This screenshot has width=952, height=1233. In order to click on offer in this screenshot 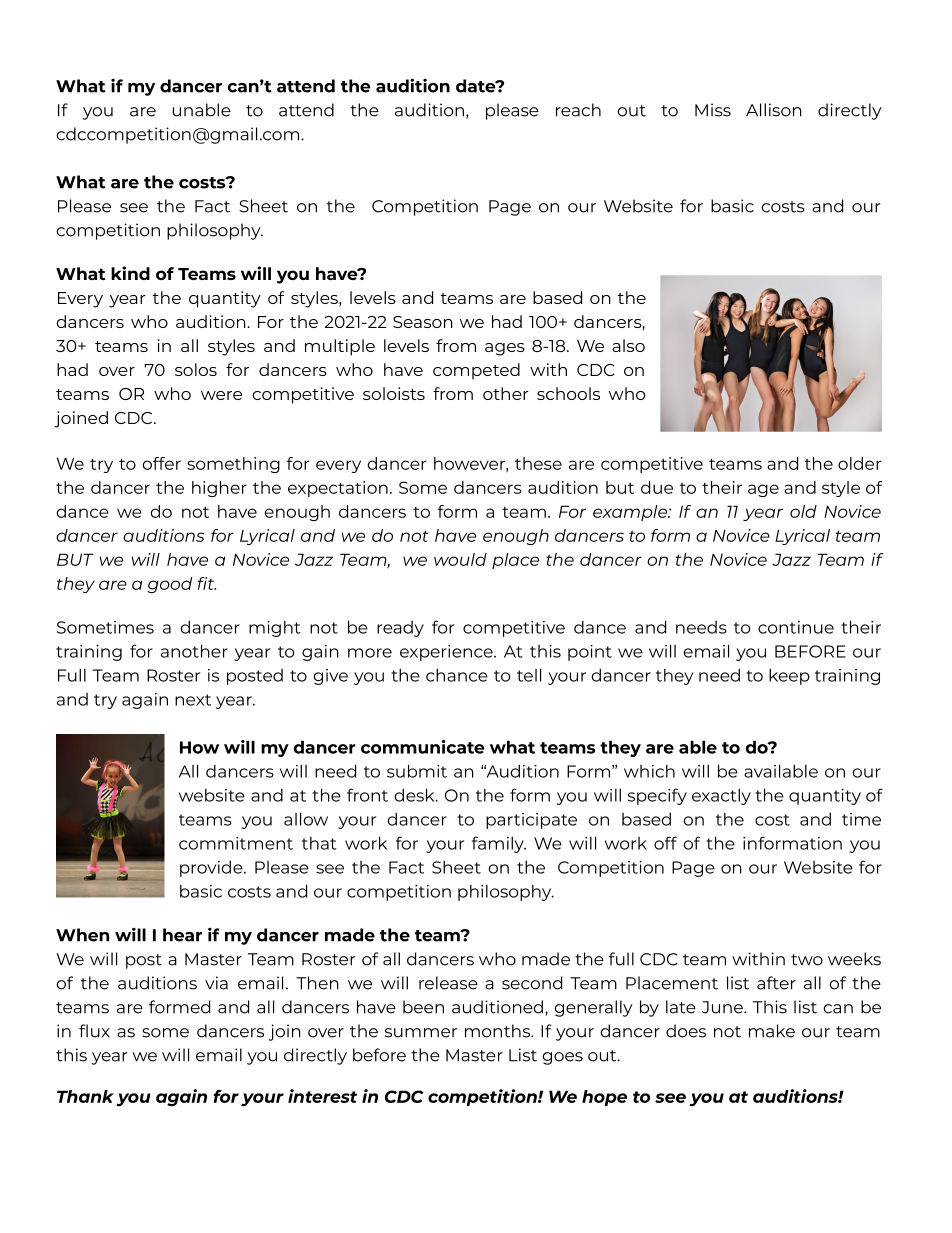, I will do `click(161, 463)`.
